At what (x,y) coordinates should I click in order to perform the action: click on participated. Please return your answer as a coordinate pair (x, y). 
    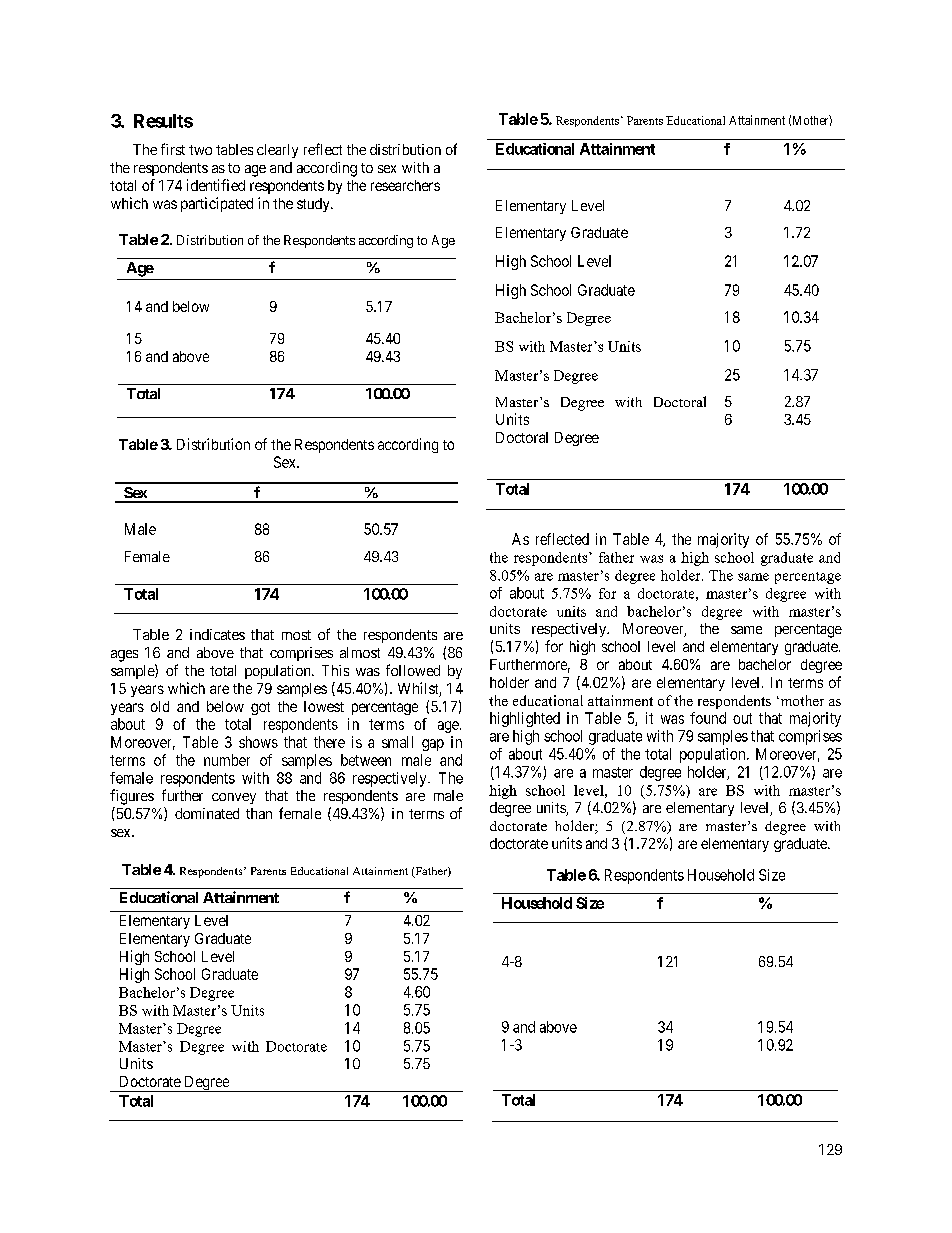
    Looking at the image, I should click on (217, 204).
